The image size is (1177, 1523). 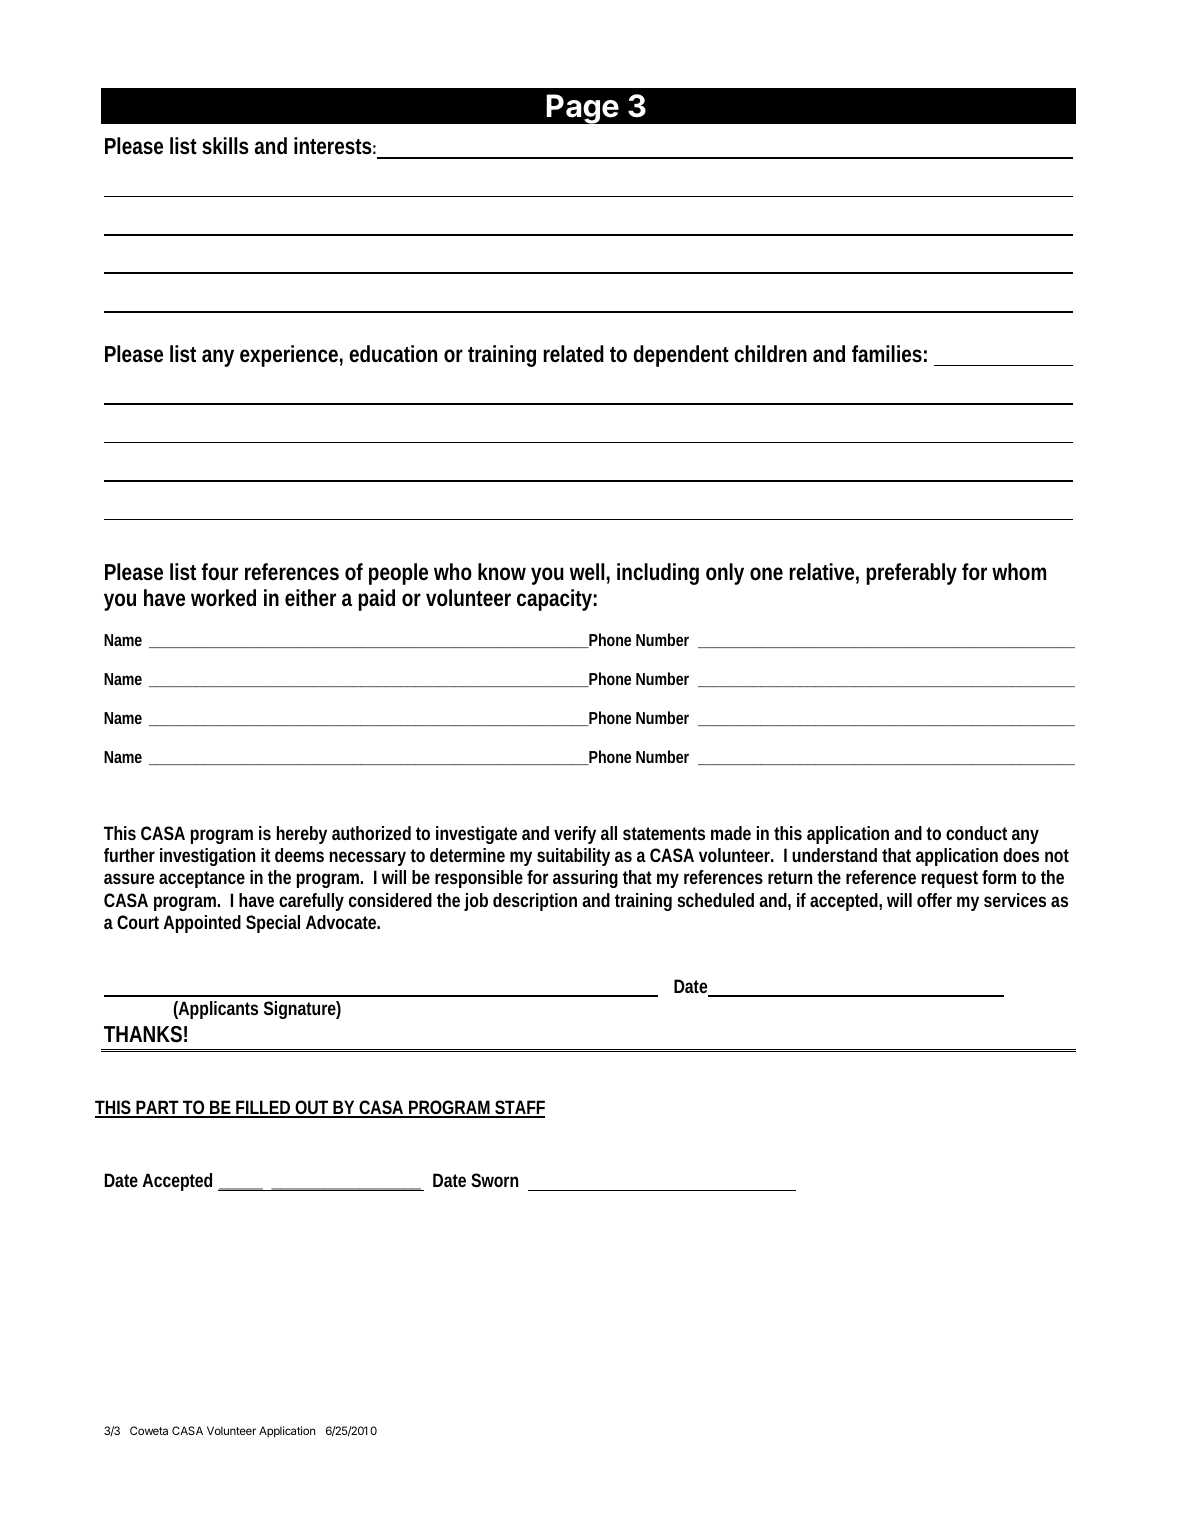 What do you see at coordinates (225, 145) in the screenshot?
I see `skills` at bounding box center [225, 145].
